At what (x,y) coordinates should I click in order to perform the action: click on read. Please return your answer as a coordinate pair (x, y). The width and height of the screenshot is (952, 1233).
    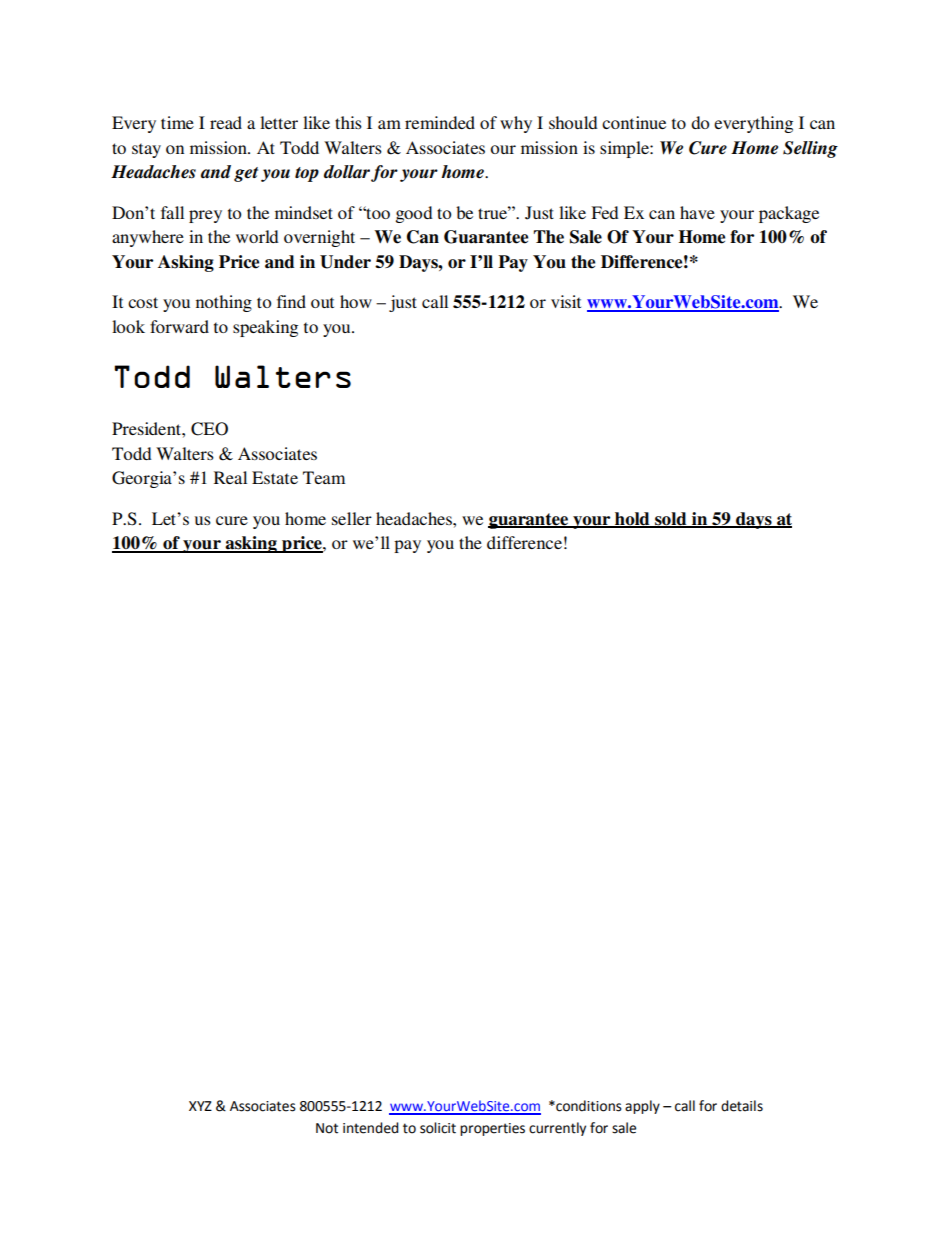
    Looking at the image, I should click on (226, 122).
